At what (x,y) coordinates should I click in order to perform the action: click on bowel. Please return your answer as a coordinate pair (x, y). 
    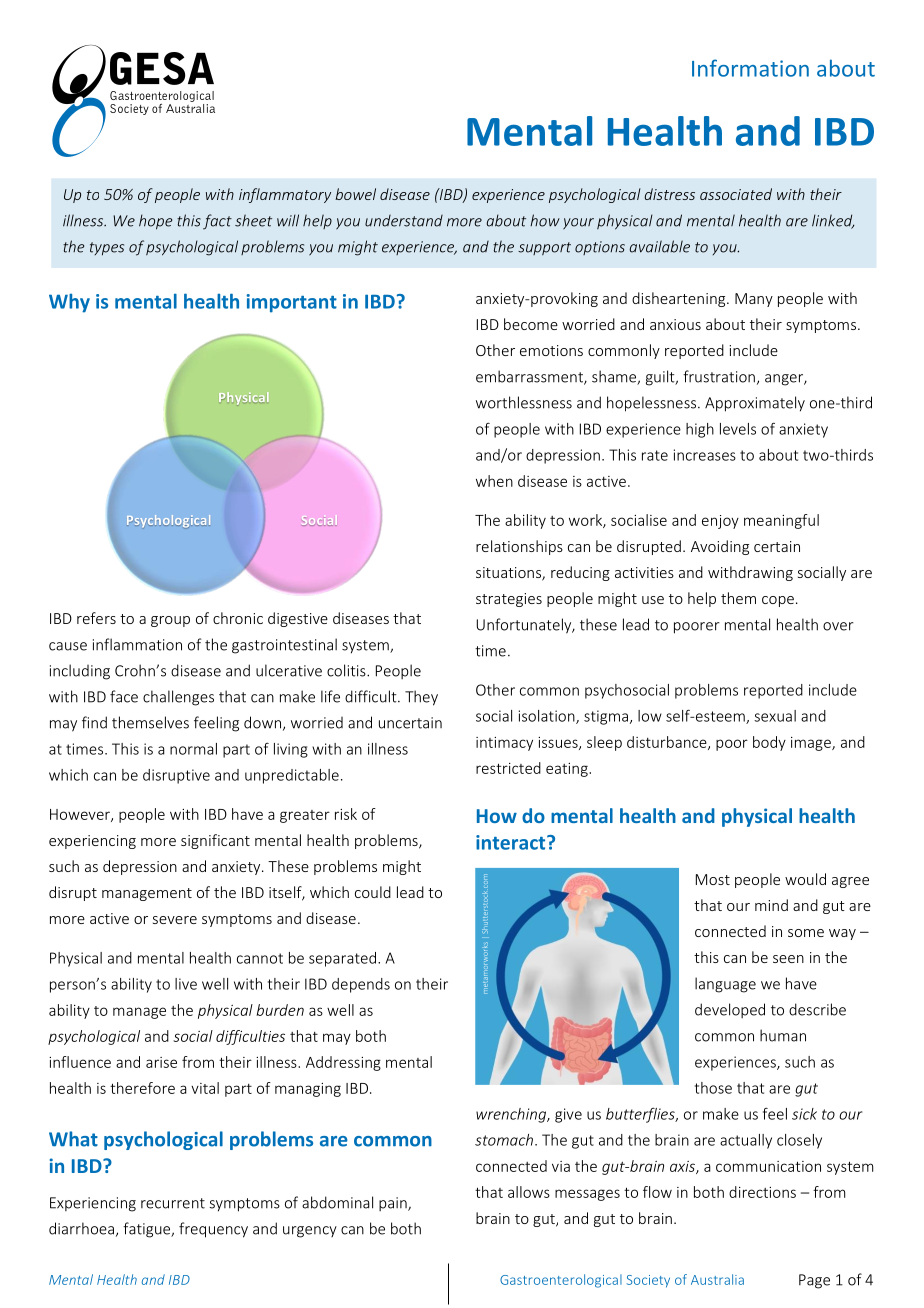
    Looking at the image, I should click on (355, 194).
